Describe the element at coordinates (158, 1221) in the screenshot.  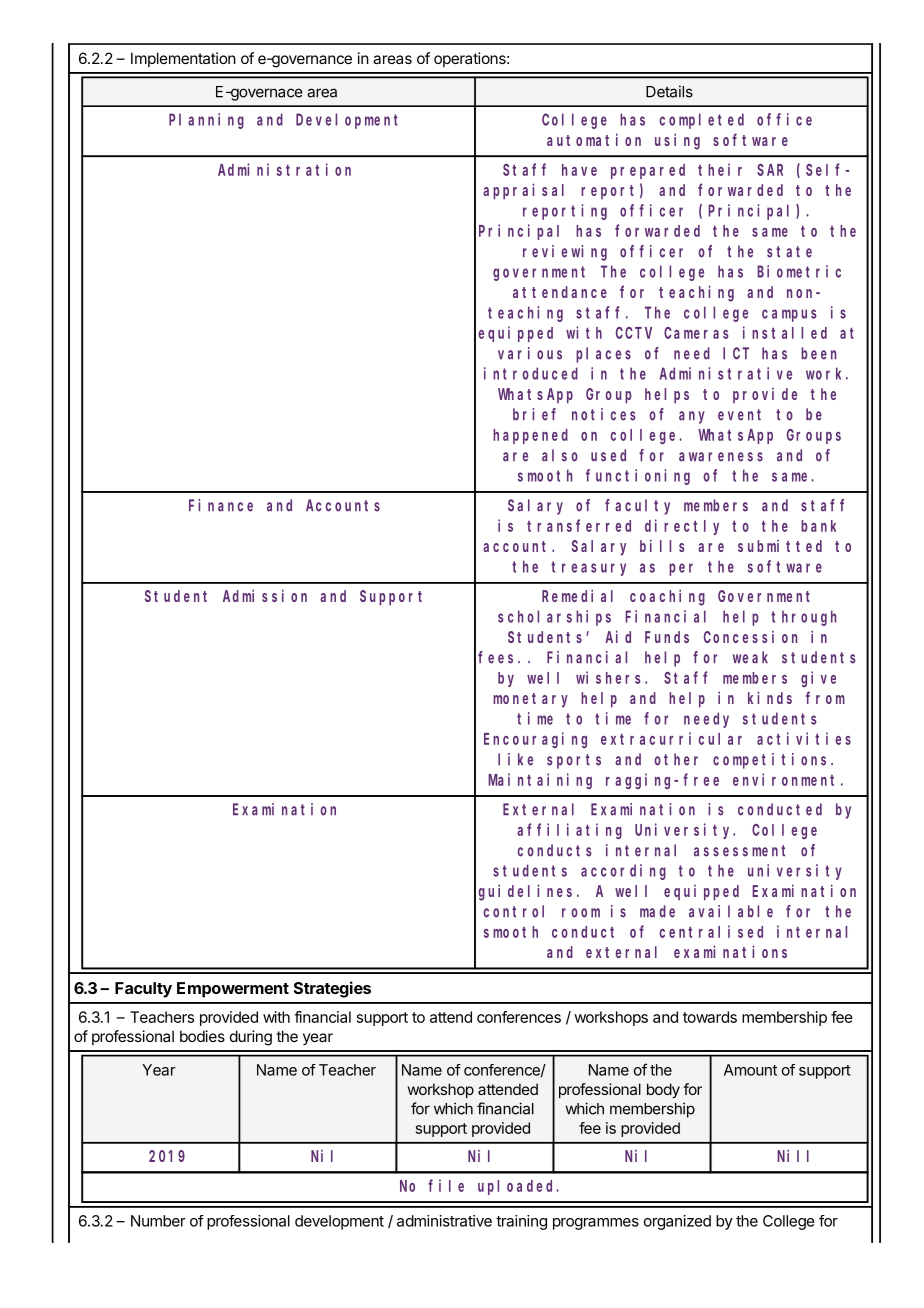
I see `Number` at that location.
